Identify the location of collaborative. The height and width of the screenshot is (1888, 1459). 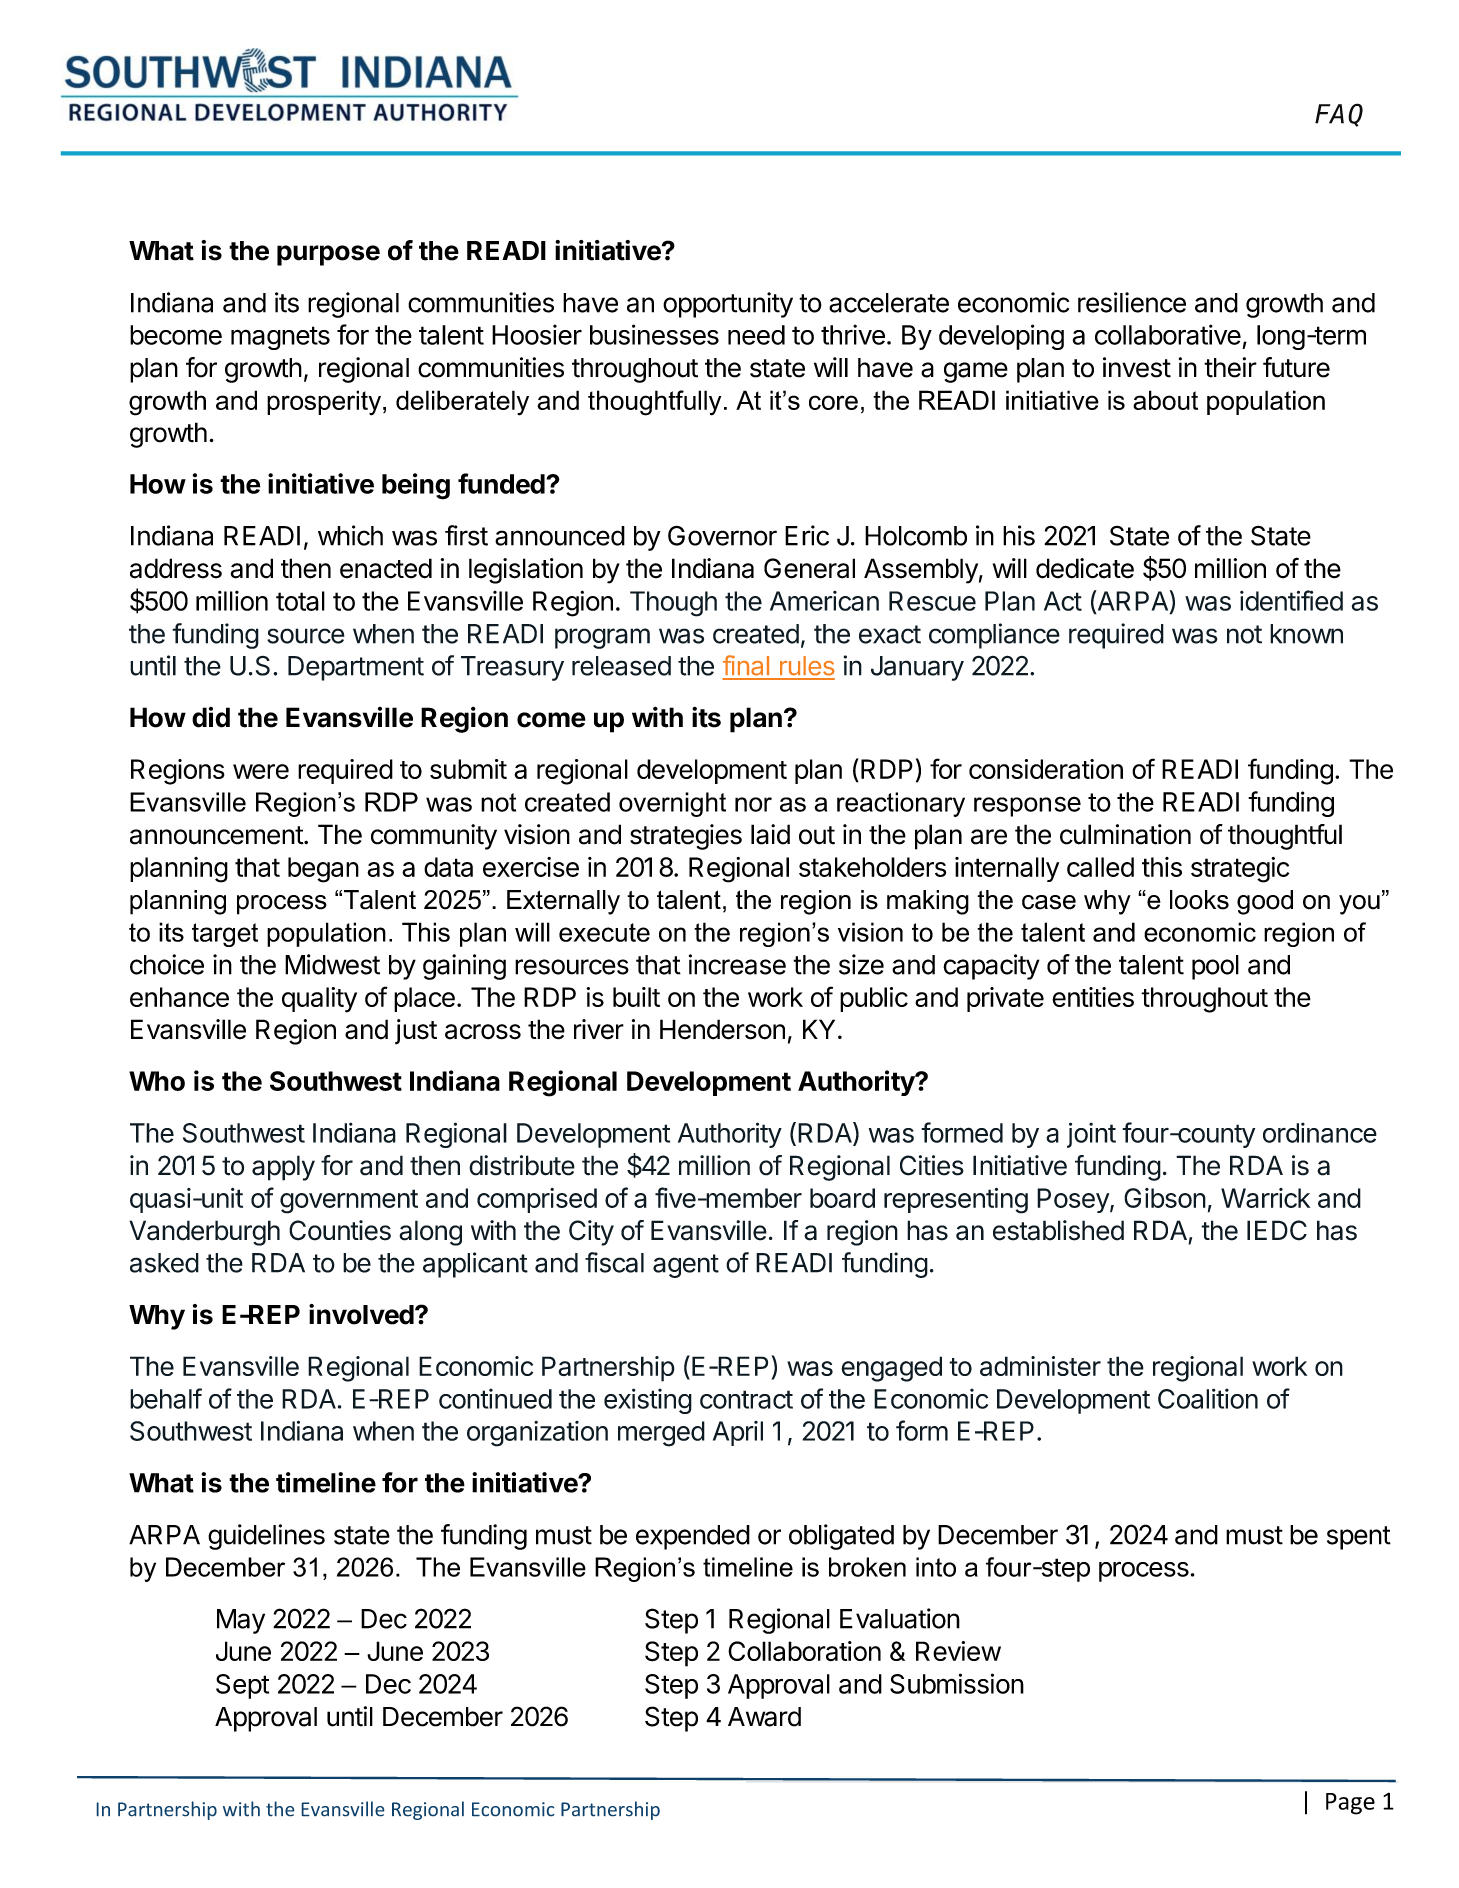
(1168, 334).
